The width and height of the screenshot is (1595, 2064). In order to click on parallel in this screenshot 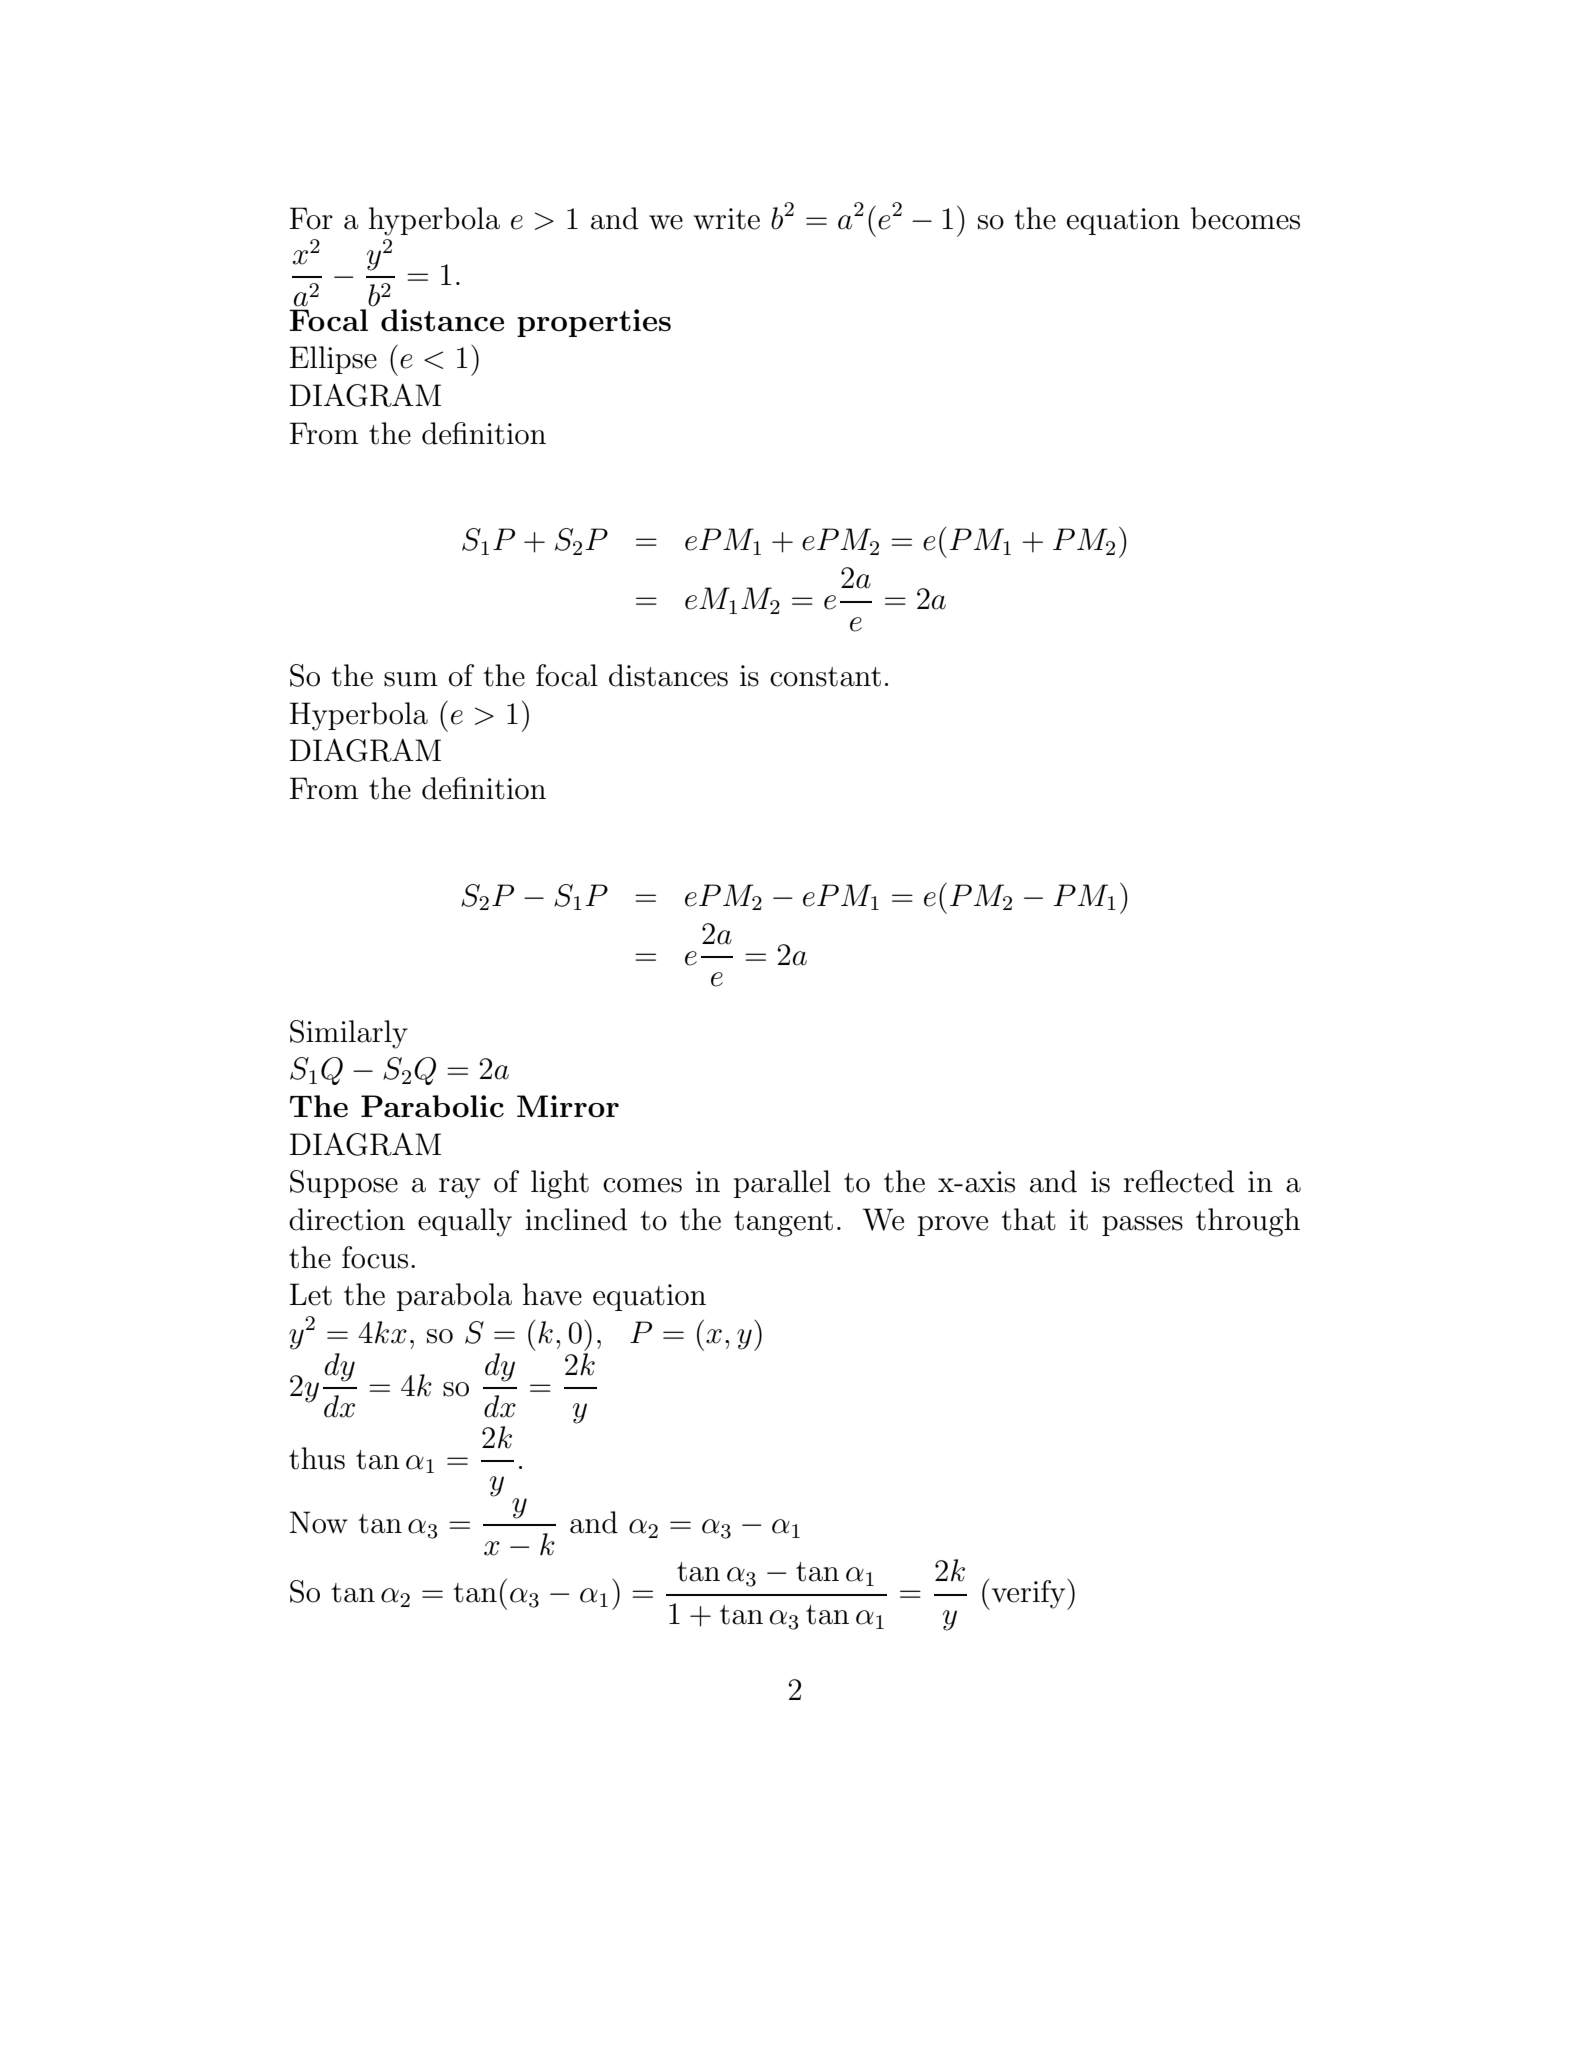, I will do `click(782, 1184)`.
